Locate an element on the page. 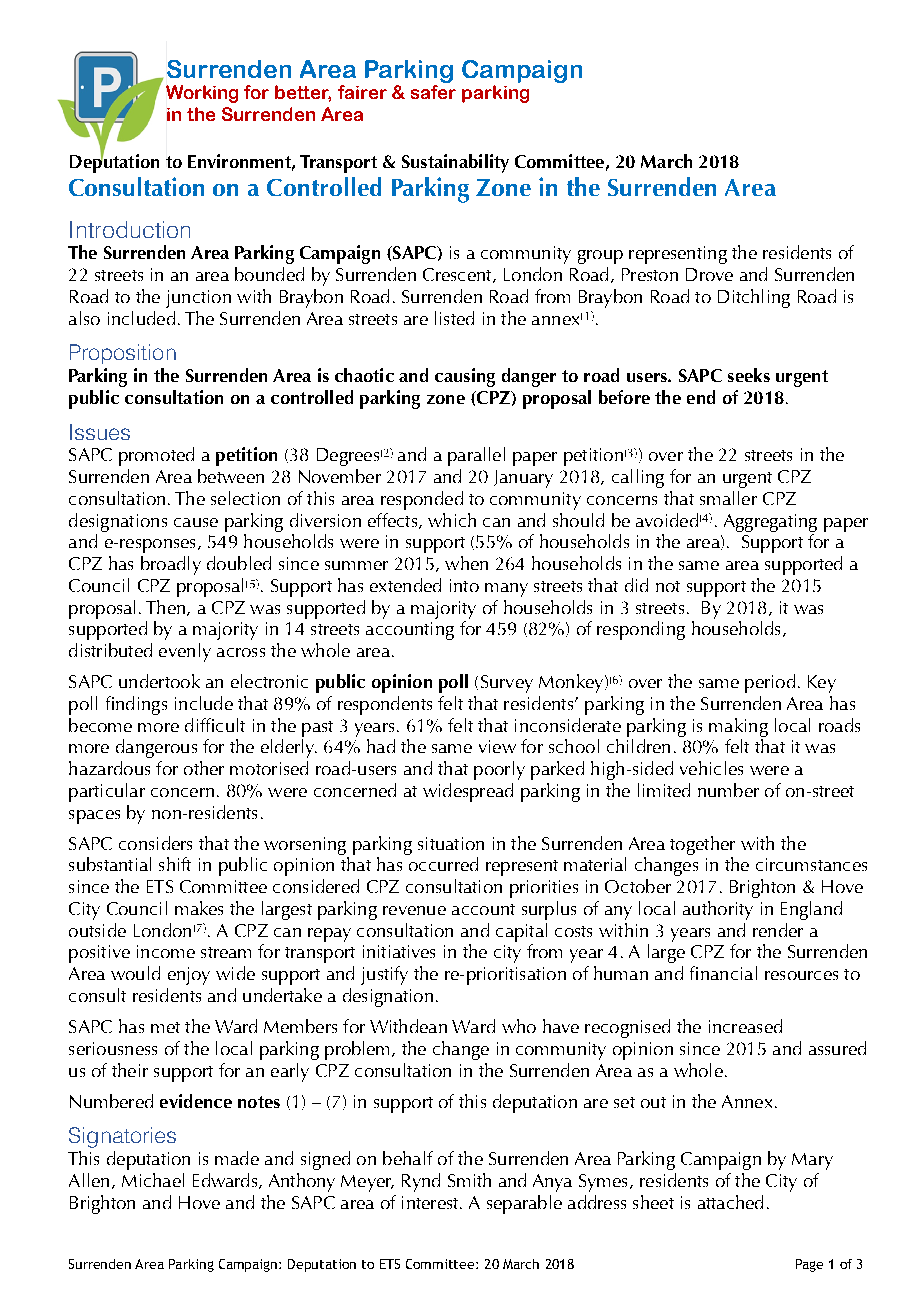 This document has width=924, height=1308. smaller is located at coordinates (728, 498).
